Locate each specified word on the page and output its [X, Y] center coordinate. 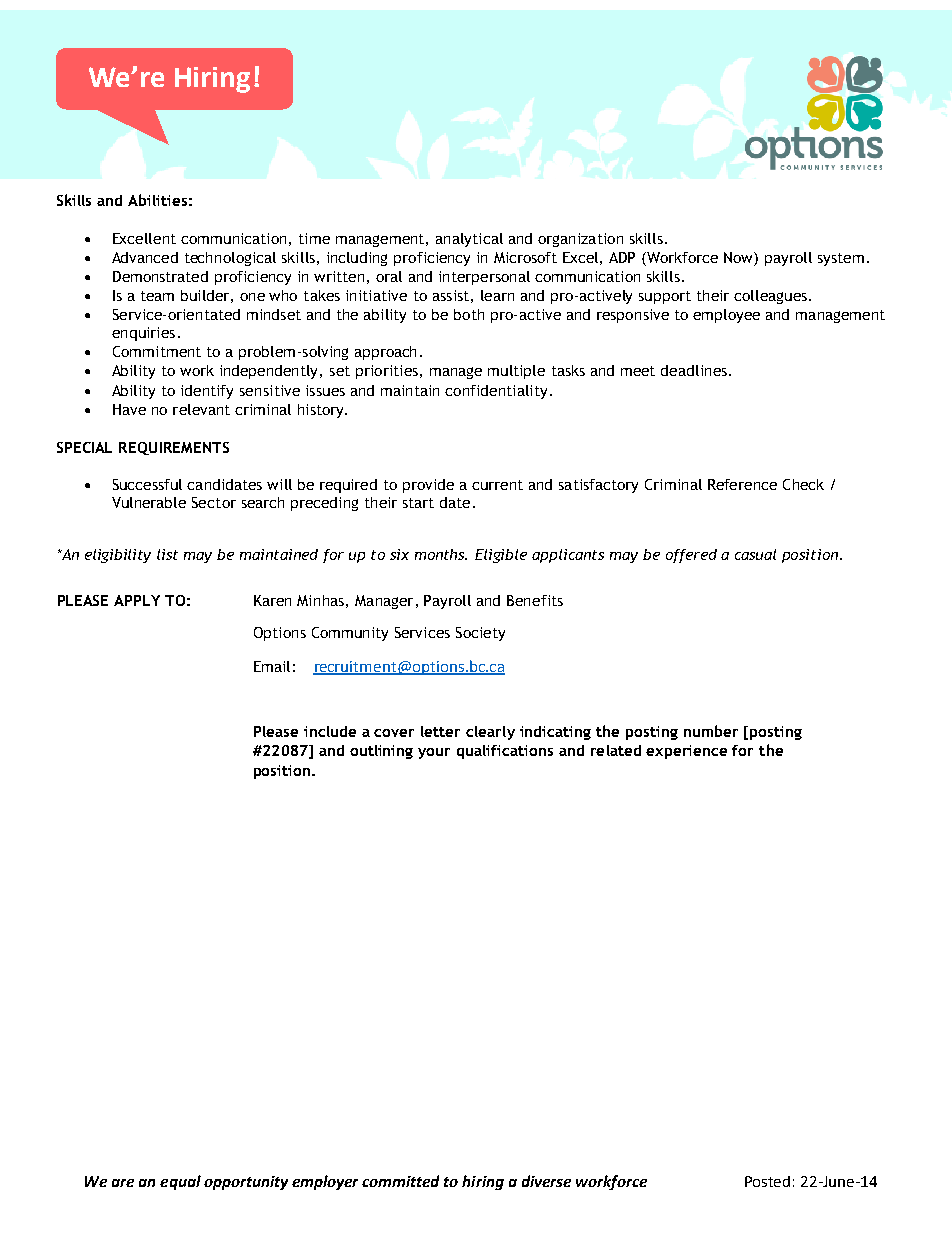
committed [400, 1181]
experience [686, 752]
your [434, 753]
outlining [381, 752]
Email [272, 666]
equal [180, 1182]
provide [428, 486]
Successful [147, 484]
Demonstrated [160, 276]
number [711, 731]
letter [440, 731]
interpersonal [484, 278]
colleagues [770, 297]
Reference [742, 484]
